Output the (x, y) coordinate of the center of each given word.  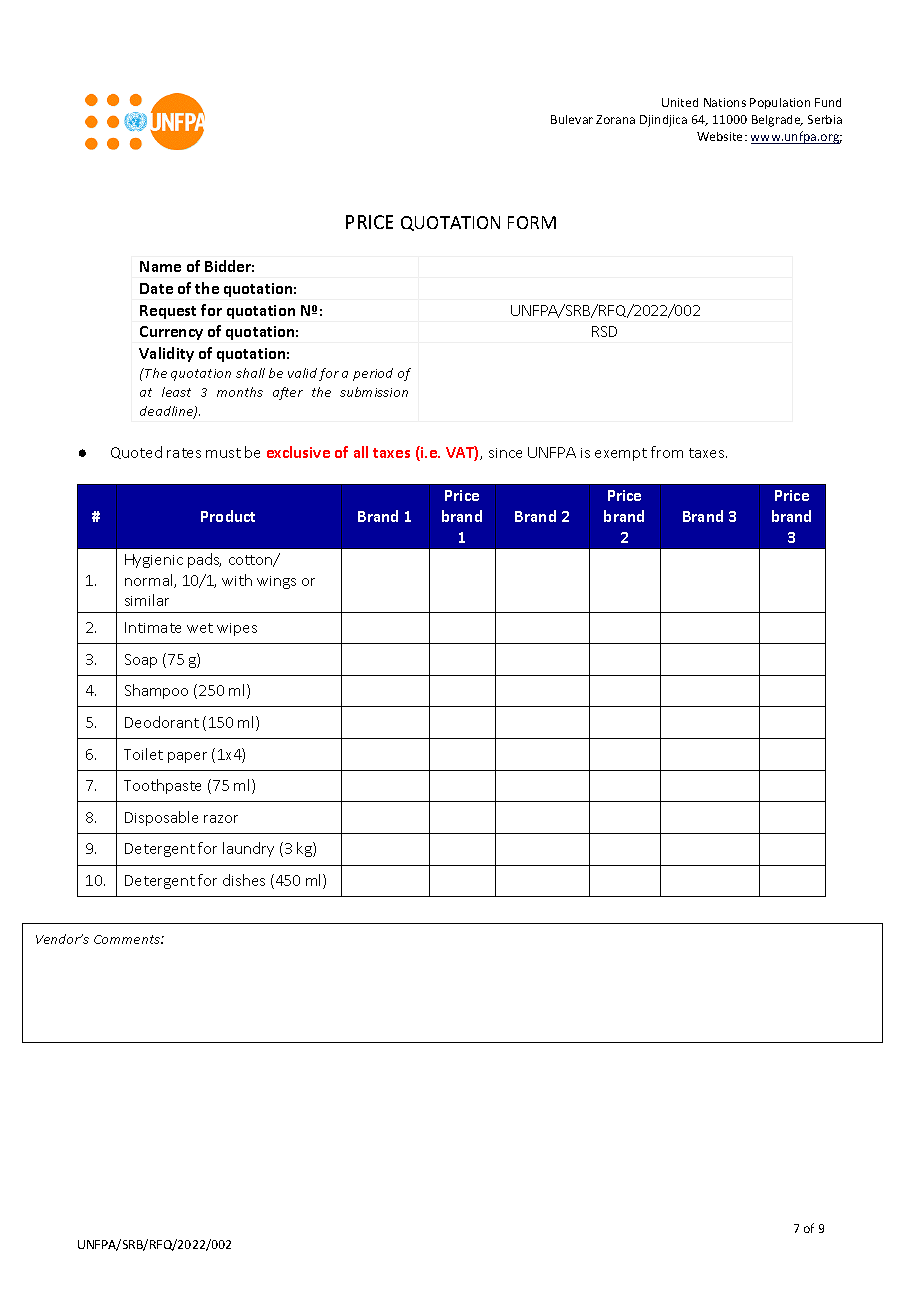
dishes (244, 880)
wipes (237, 629)
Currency (171, 333)
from (667, 452)
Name (160, 266)
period (373, 374)
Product (228, 516)
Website (721, 136)
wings (276, 582)
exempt (621, 454)
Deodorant (162, 722)
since (505, 453)
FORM (532, 222)
